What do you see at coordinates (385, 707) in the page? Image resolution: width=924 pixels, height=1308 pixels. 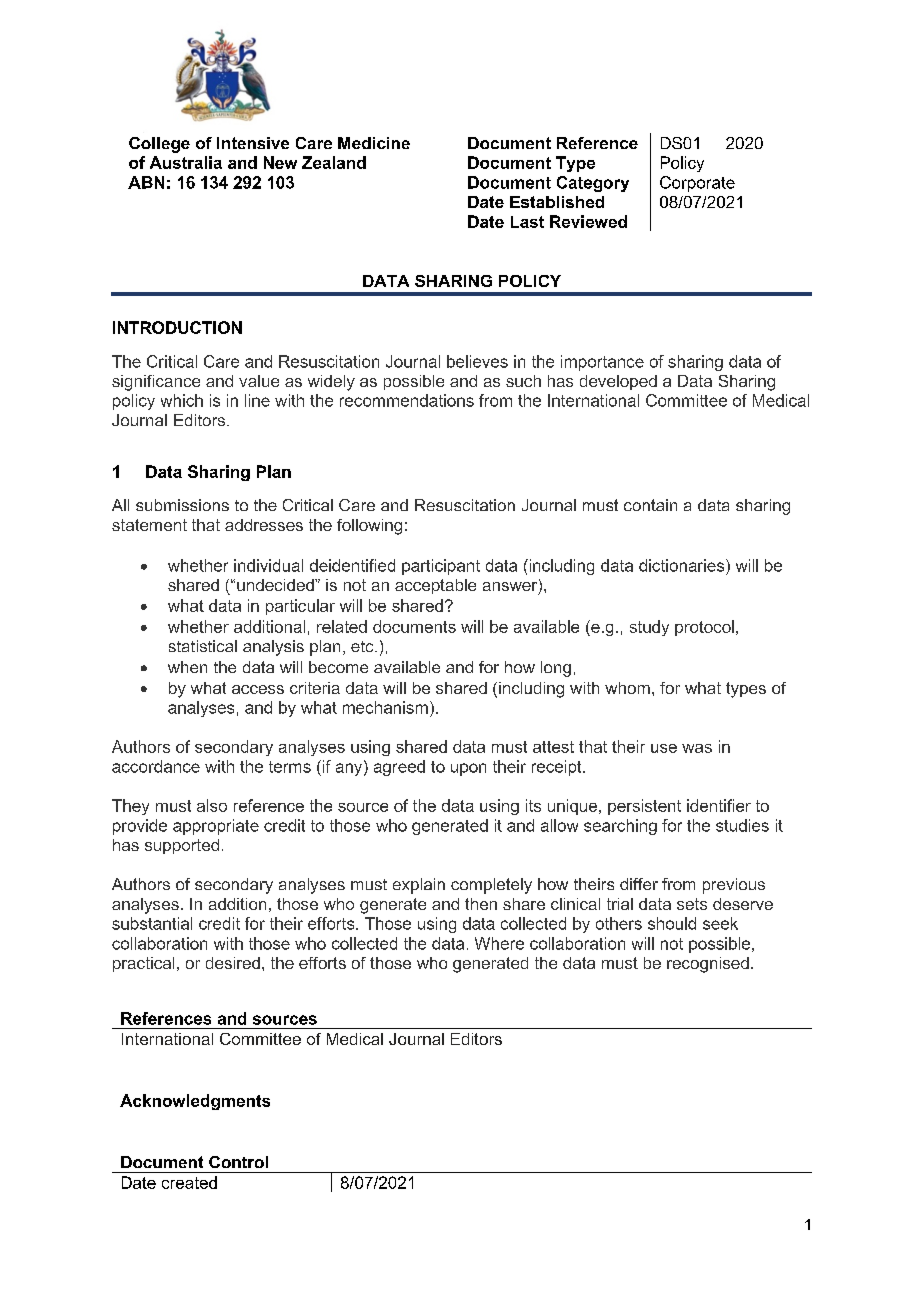 I see `mechanism` at bounding box center [385, 707].
